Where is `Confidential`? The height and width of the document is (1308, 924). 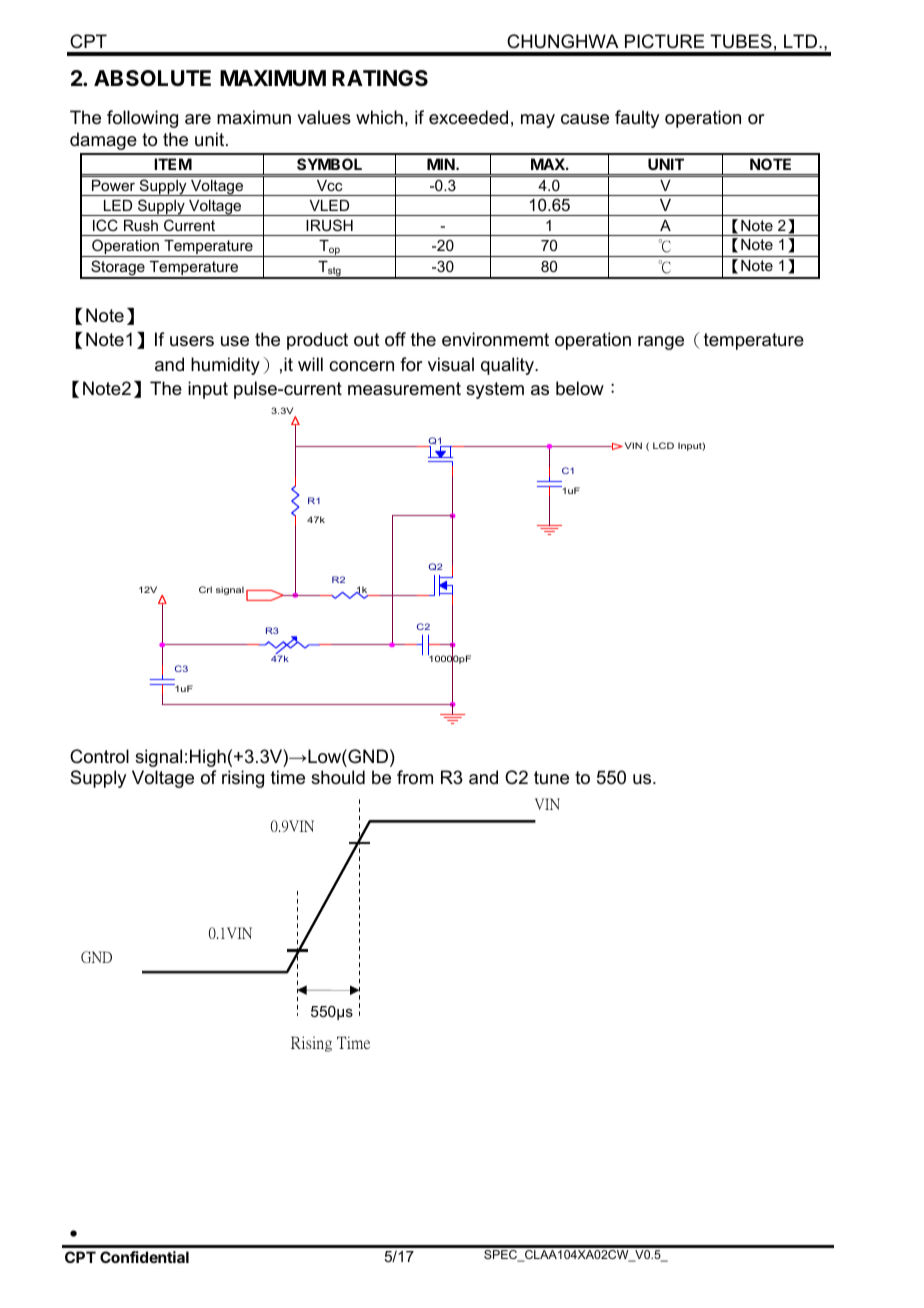
Confidential is located at coordinates (144, 1257).
